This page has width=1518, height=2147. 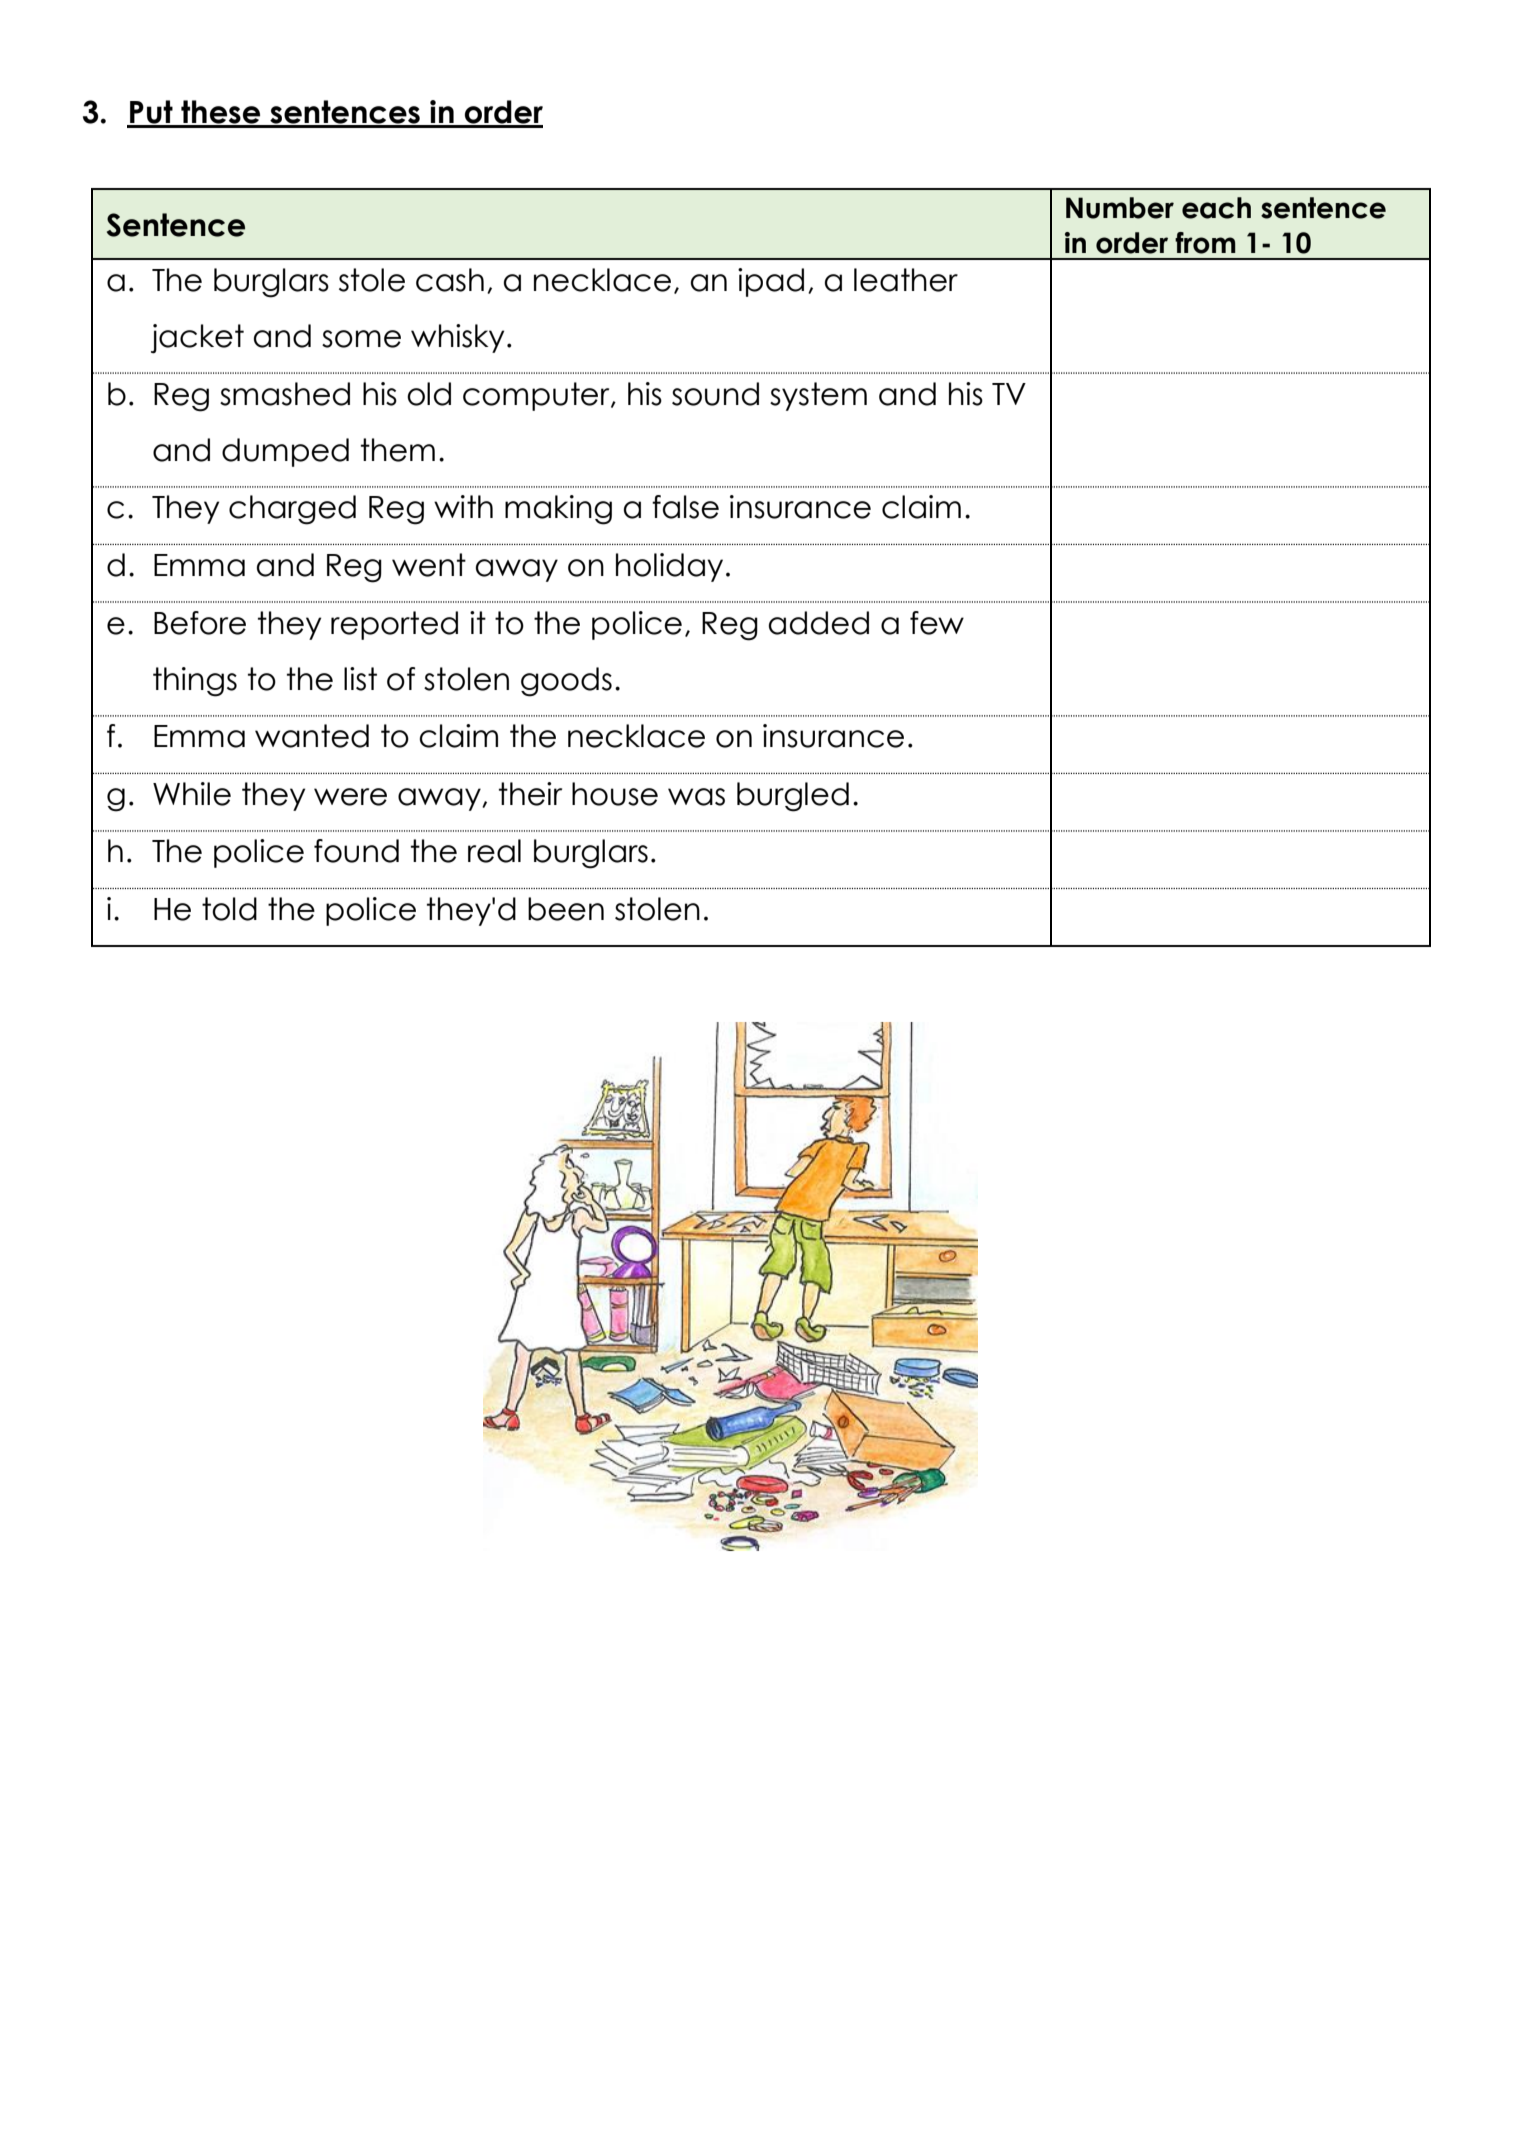 I want to click on sound, so click(x=715, y=394).
